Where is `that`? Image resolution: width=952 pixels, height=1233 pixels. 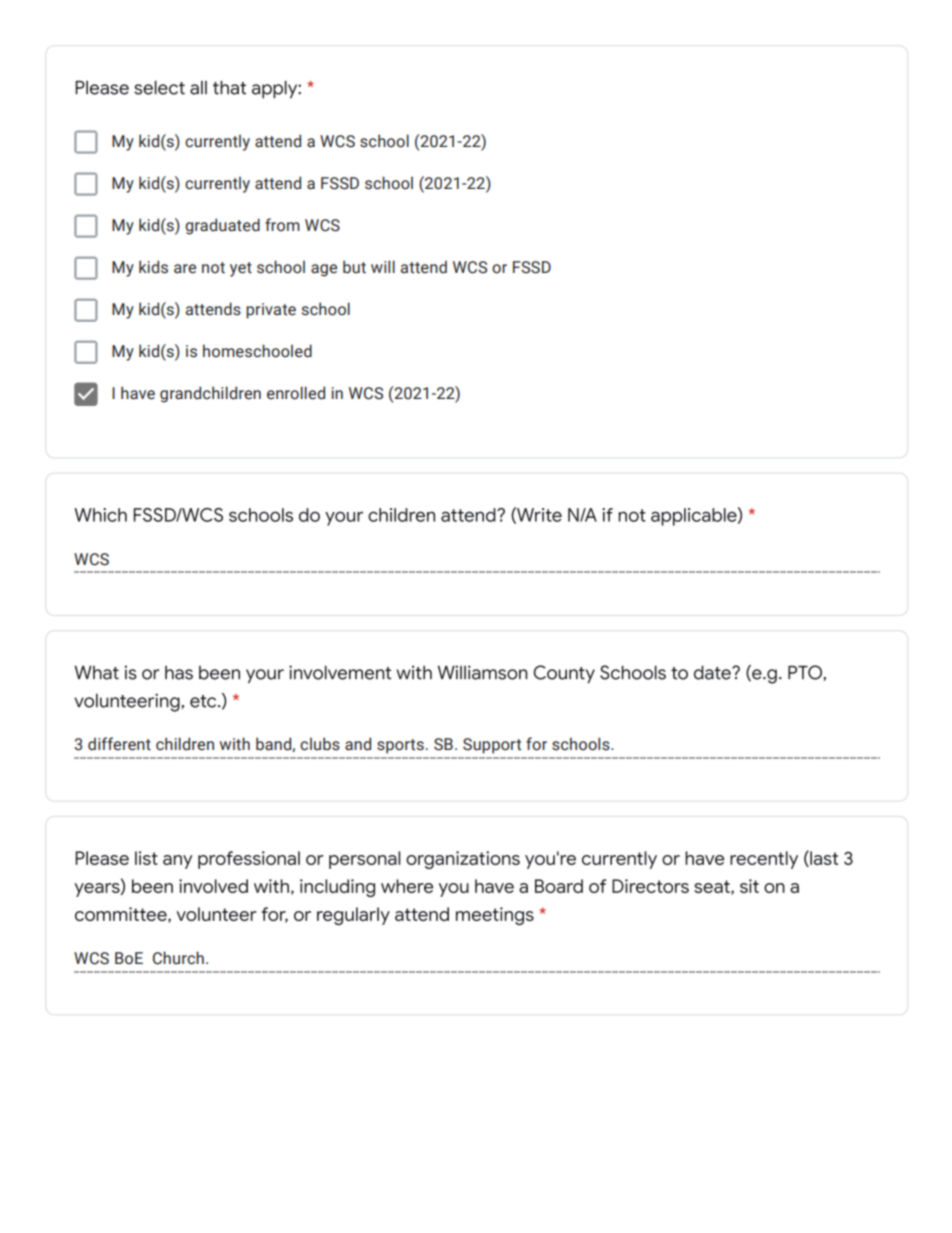
that is located at coordinates (229, 88).
